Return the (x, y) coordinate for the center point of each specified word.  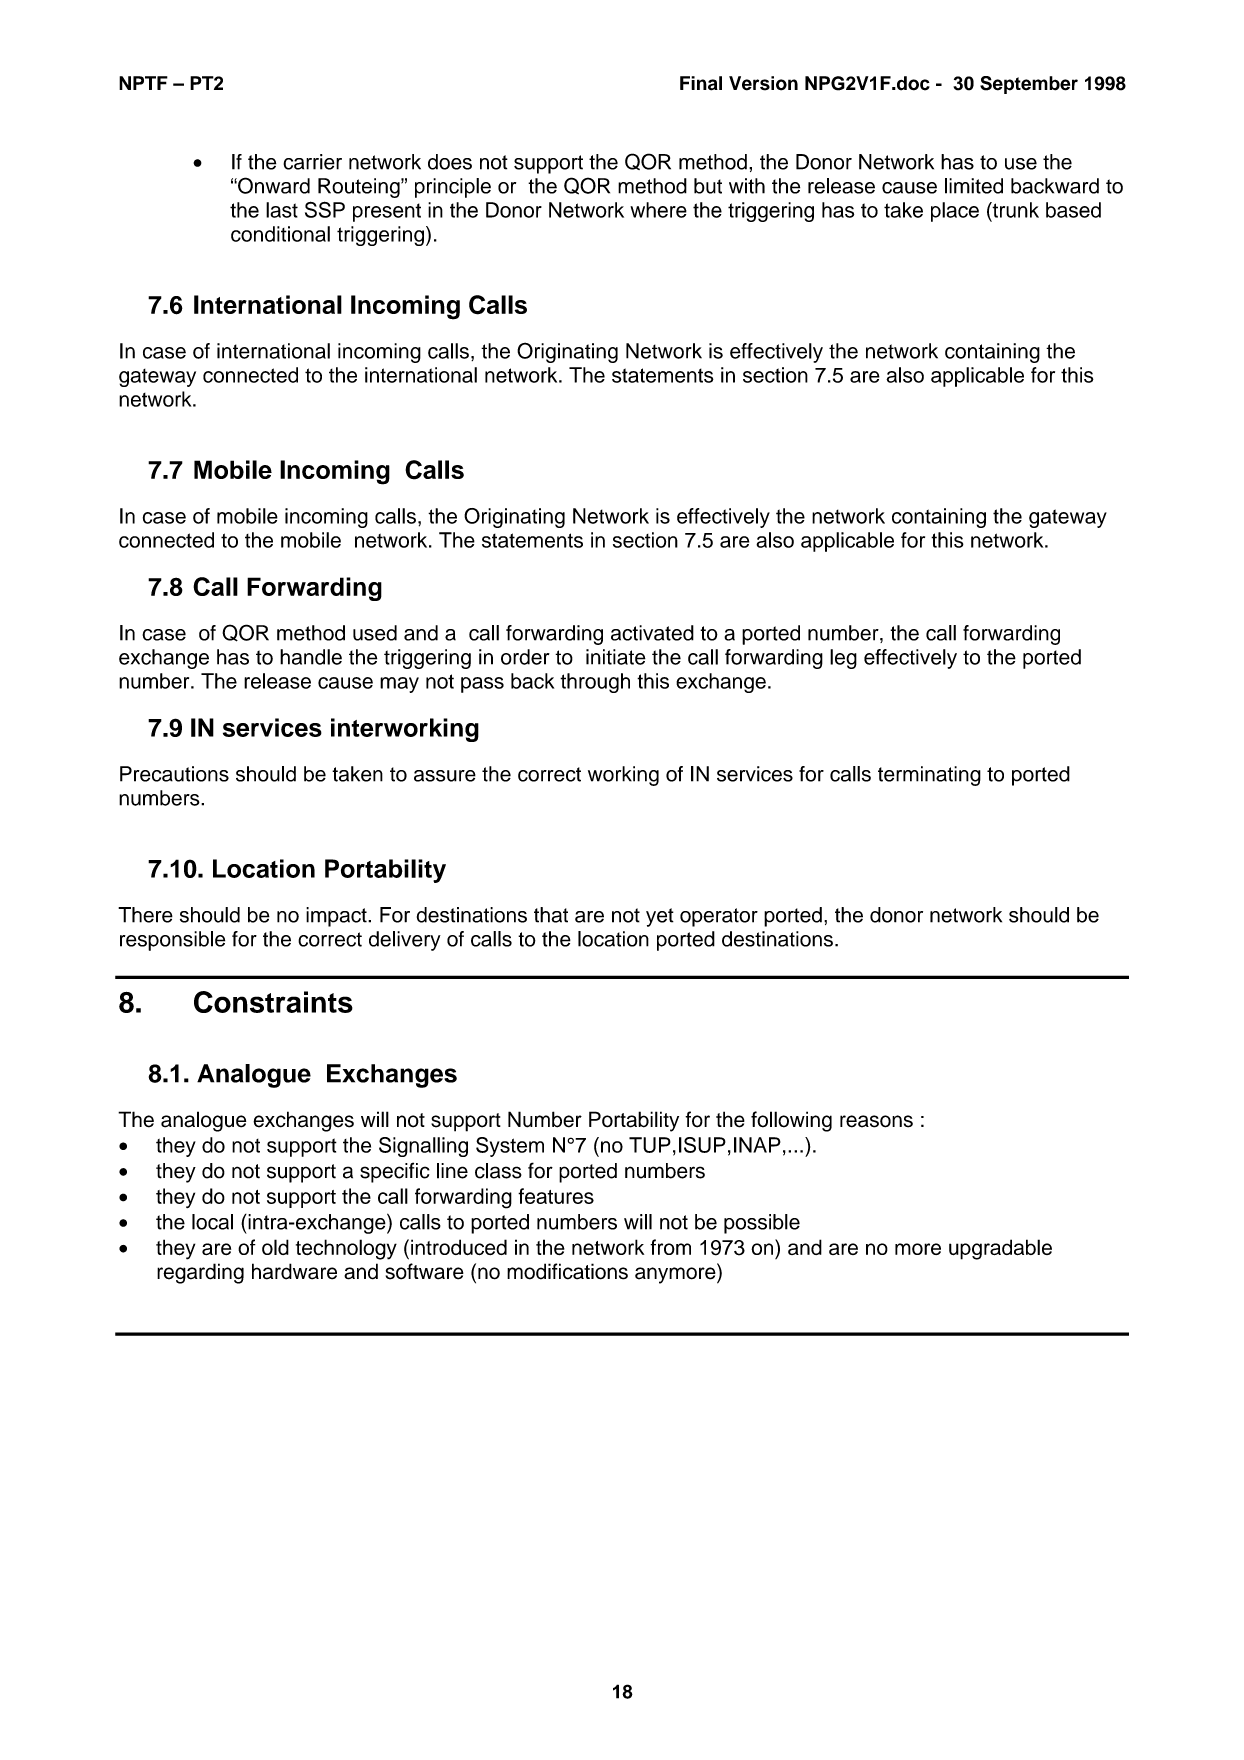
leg (843, 659)
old (275, 1247)
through (595, 683)
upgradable (1000, 1249)
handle (311, 657)
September (1029, 85)
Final (701, 83)
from (670, 1247)
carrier (312, 162)
